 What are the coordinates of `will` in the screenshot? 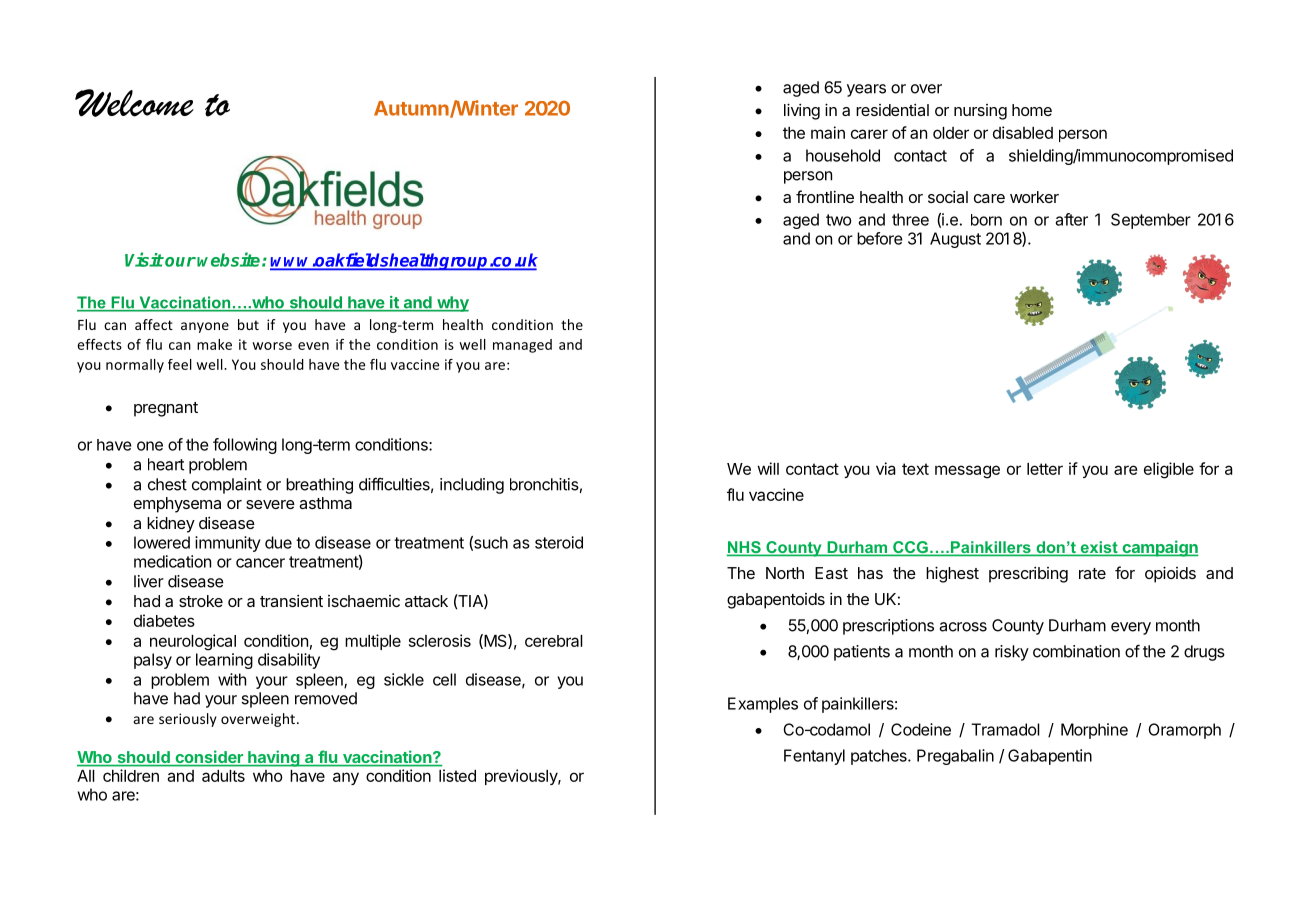 It's located at (768, 468).
